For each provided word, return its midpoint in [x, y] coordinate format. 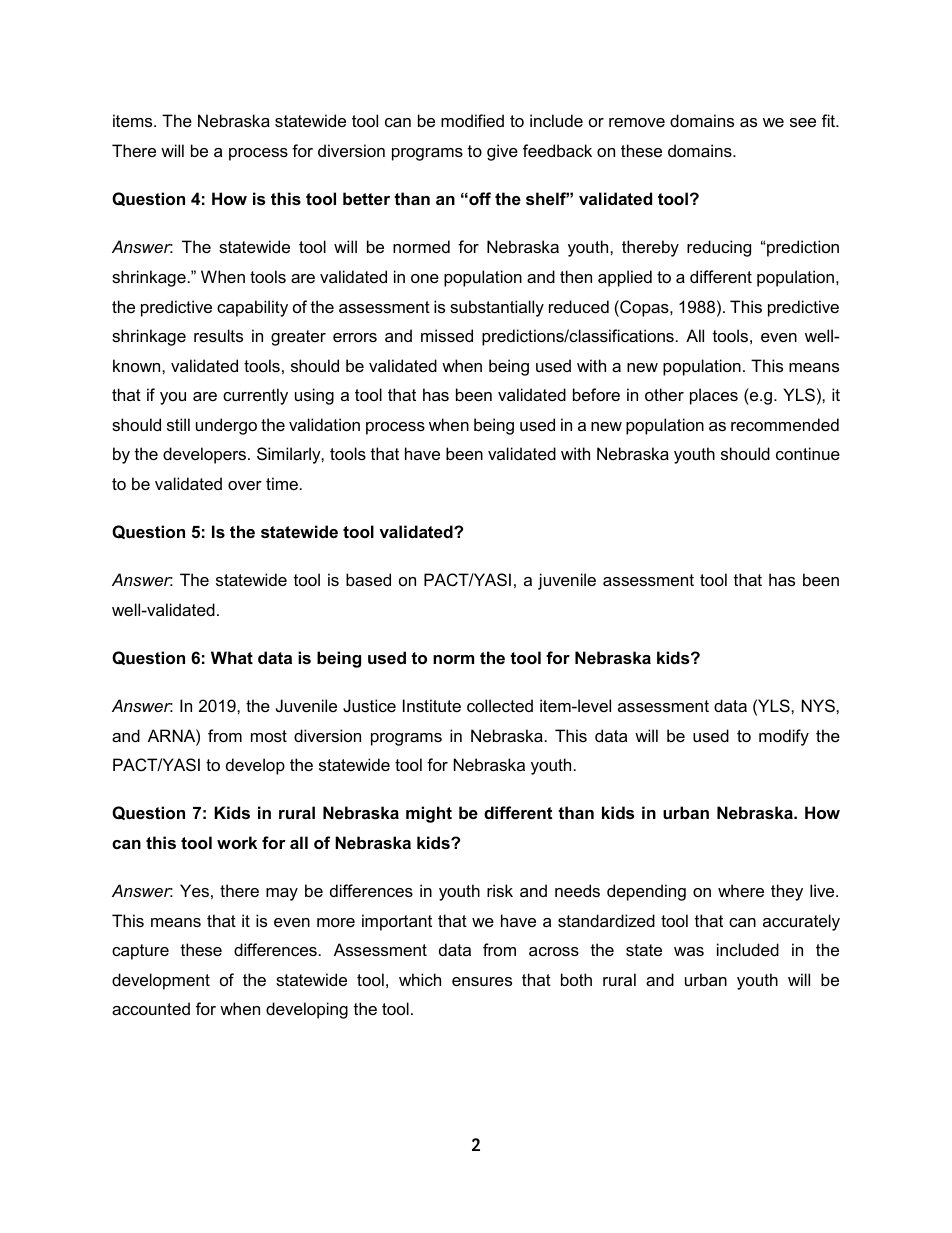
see [803, 122]
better [366, 198]
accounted [151, 1008]
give [502, 152]
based [368, 579]
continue [808, 453]
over [245, 485]
